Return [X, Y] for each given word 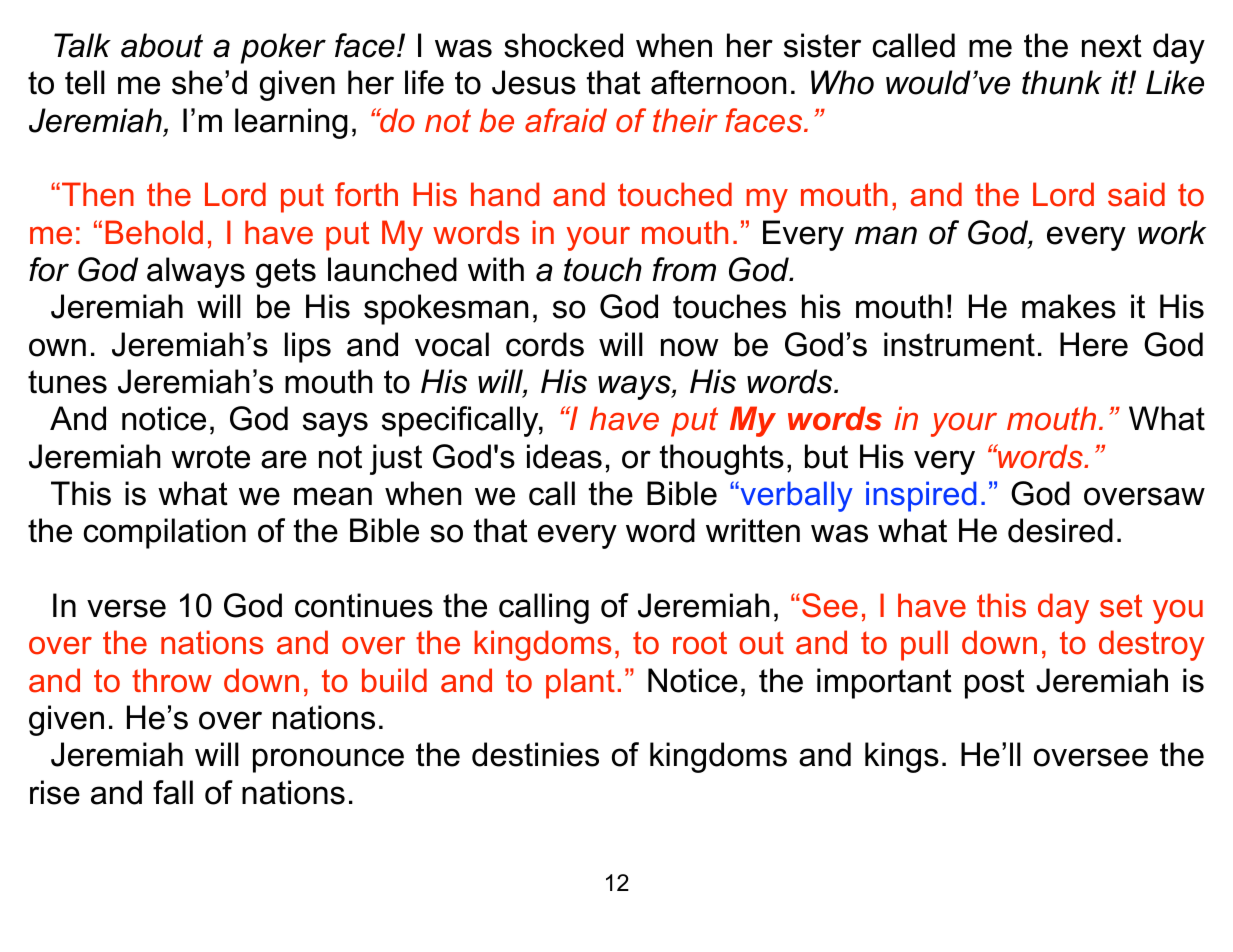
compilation [164, 533]
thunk [1062, 82]
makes [1069, 306]
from [684, 269]
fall [173, 792]
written [753, 530]
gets [286, 273]
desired [1060, 530]
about [162, 45]
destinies [535, 754]
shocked [563, 45]
